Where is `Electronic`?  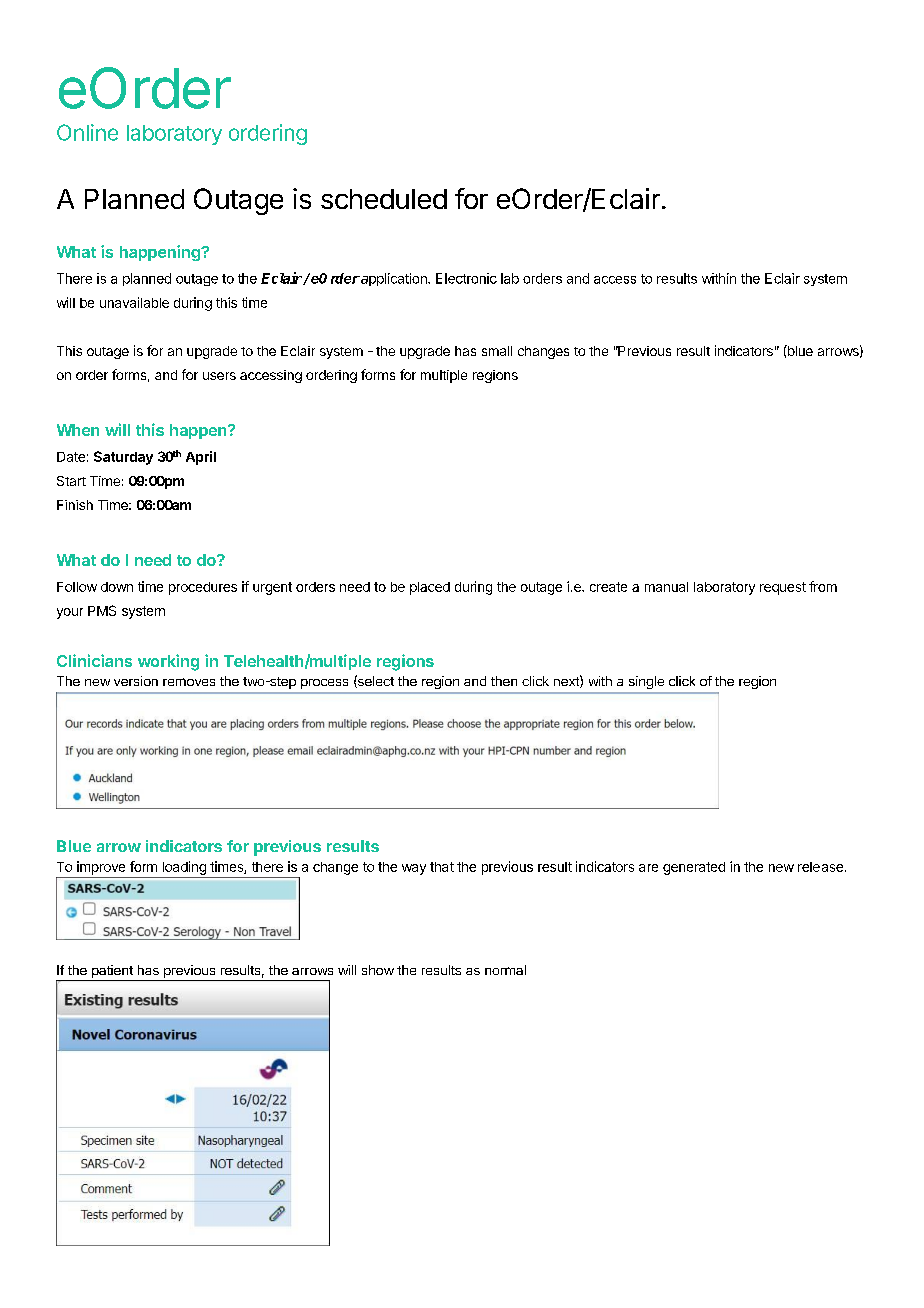
Electronic is located at coordinates (466, 278).
